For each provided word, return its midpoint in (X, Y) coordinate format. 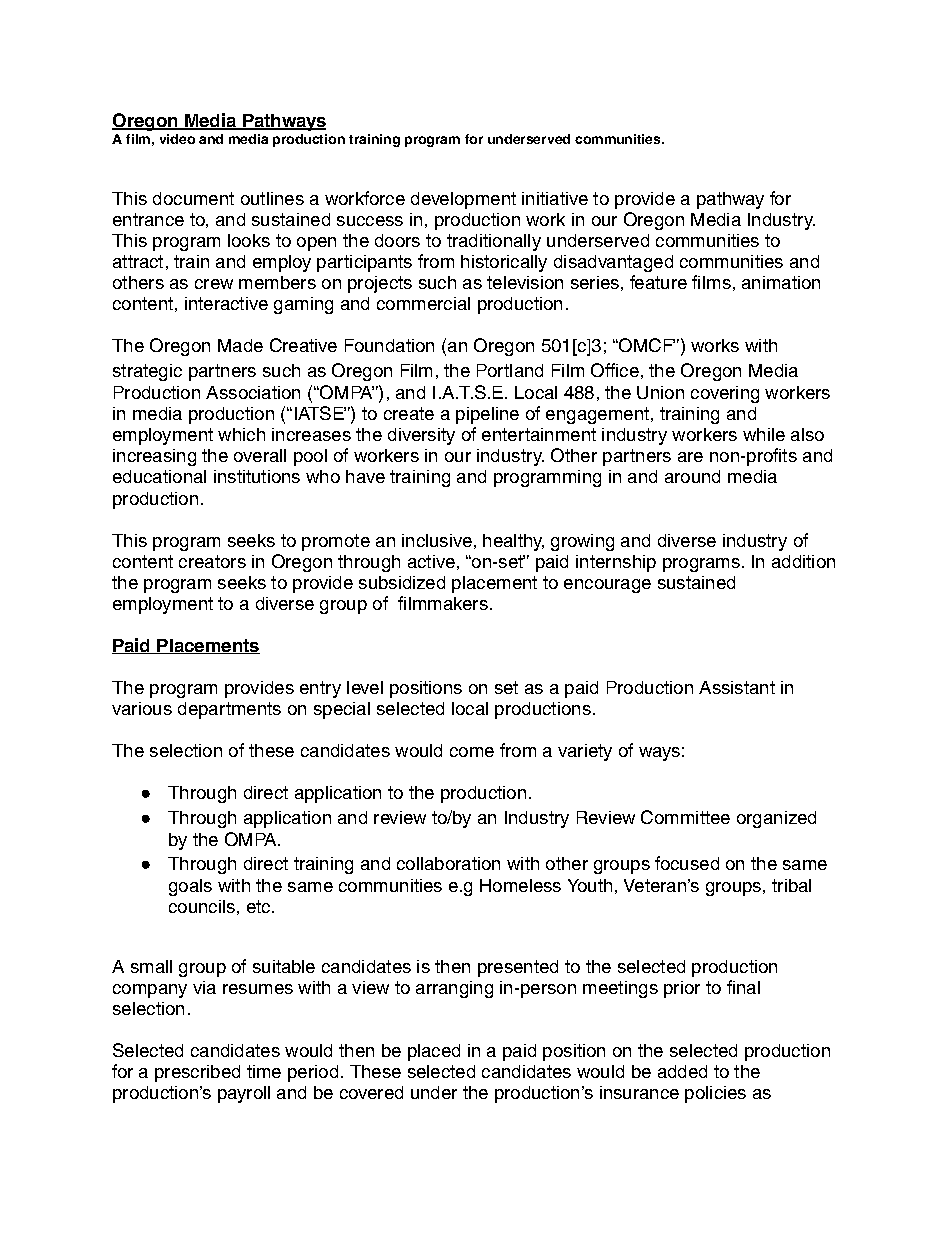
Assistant (737, 687)
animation (781, 282)
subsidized (402, 582)
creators (212, 561)
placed (434, 1052)
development (463, 200)
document (193, 198)
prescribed (197, 1073)
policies (715, 1094)
